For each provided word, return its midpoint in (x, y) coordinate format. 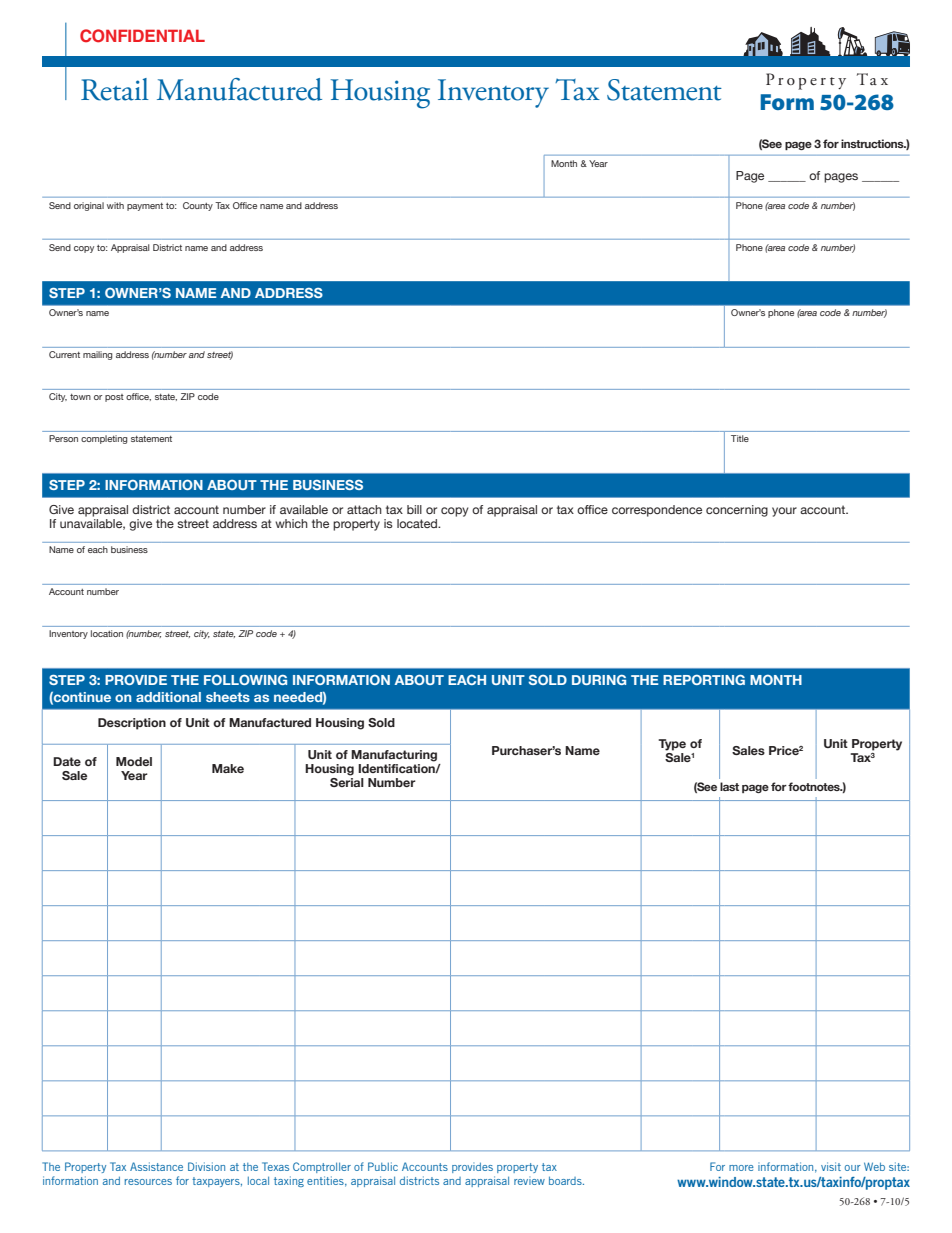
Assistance (156, 1166)
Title (740, 438)
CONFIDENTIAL (142, 36)
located (418, 523)
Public (383, 1166)
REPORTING (704, 680)
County (198, 206)
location (107, 633)
